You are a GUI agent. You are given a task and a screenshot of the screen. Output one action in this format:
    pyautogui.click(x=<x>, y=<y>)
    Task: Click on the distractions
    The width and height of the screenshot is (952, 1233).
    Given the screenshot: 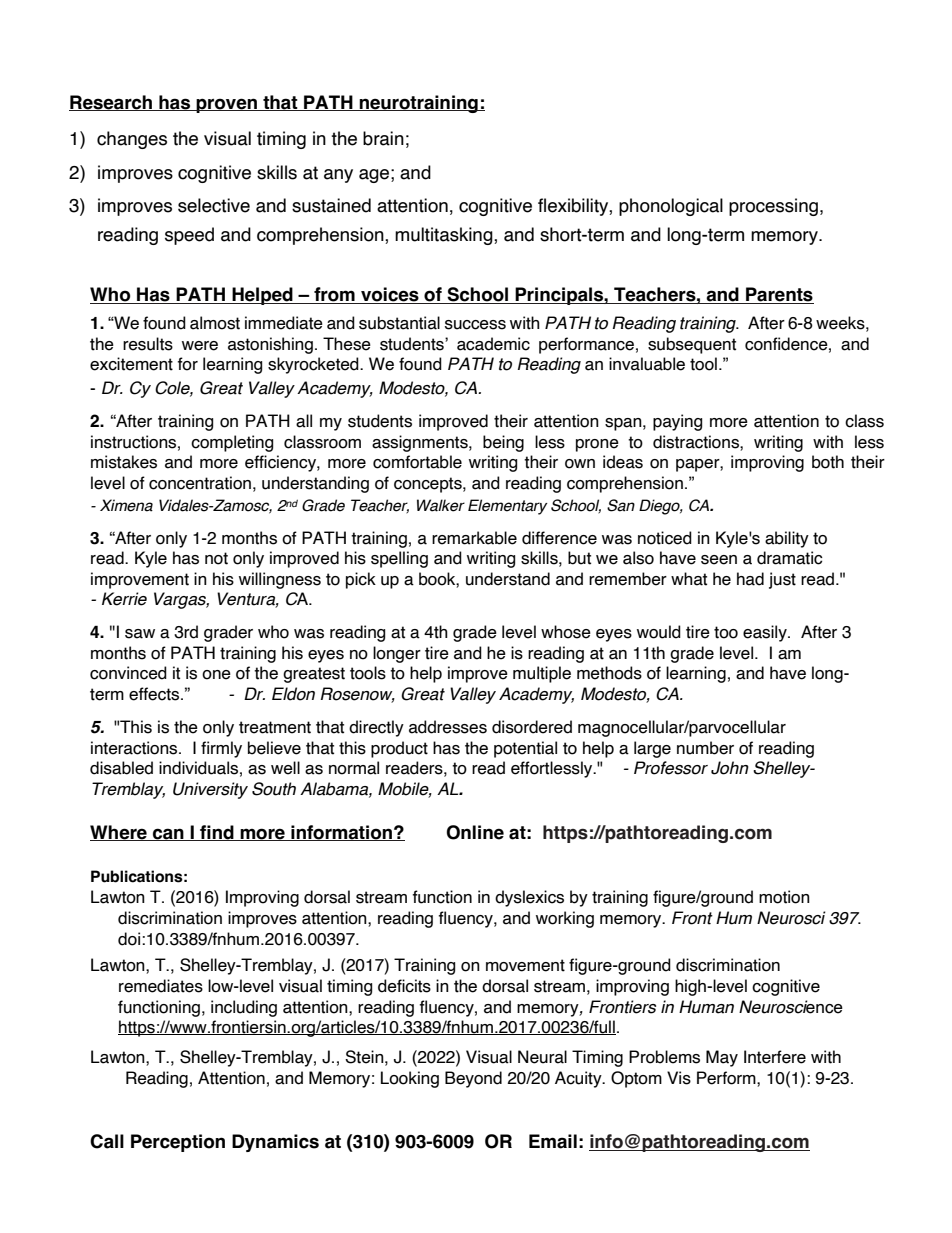 What is the action you would take?
    pyautogui.click(x=697, y=442)
